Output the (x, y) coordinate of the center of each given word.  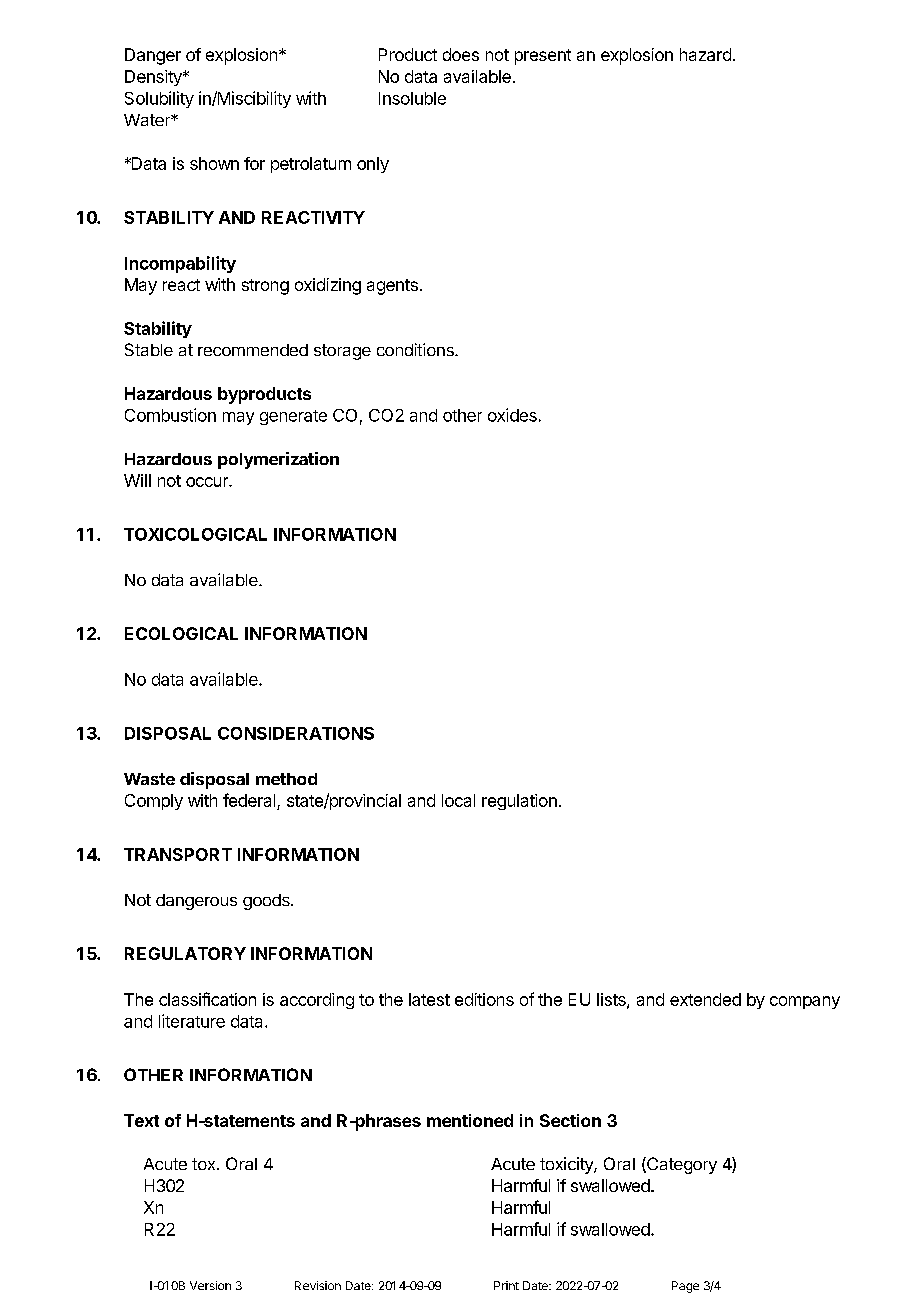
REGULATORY (185, 953)
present (543, 57)
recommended (253, 350)
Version (210, 1285)
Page (685, 1287)
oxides (512, 415)
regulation (519, 802)
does (461, 54)
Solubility (159, 99)
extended (705, 999)
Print (506, 1285)
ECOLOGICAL (181, 633)
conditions (416, 349)
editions (484, 999)
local (458, 800)
